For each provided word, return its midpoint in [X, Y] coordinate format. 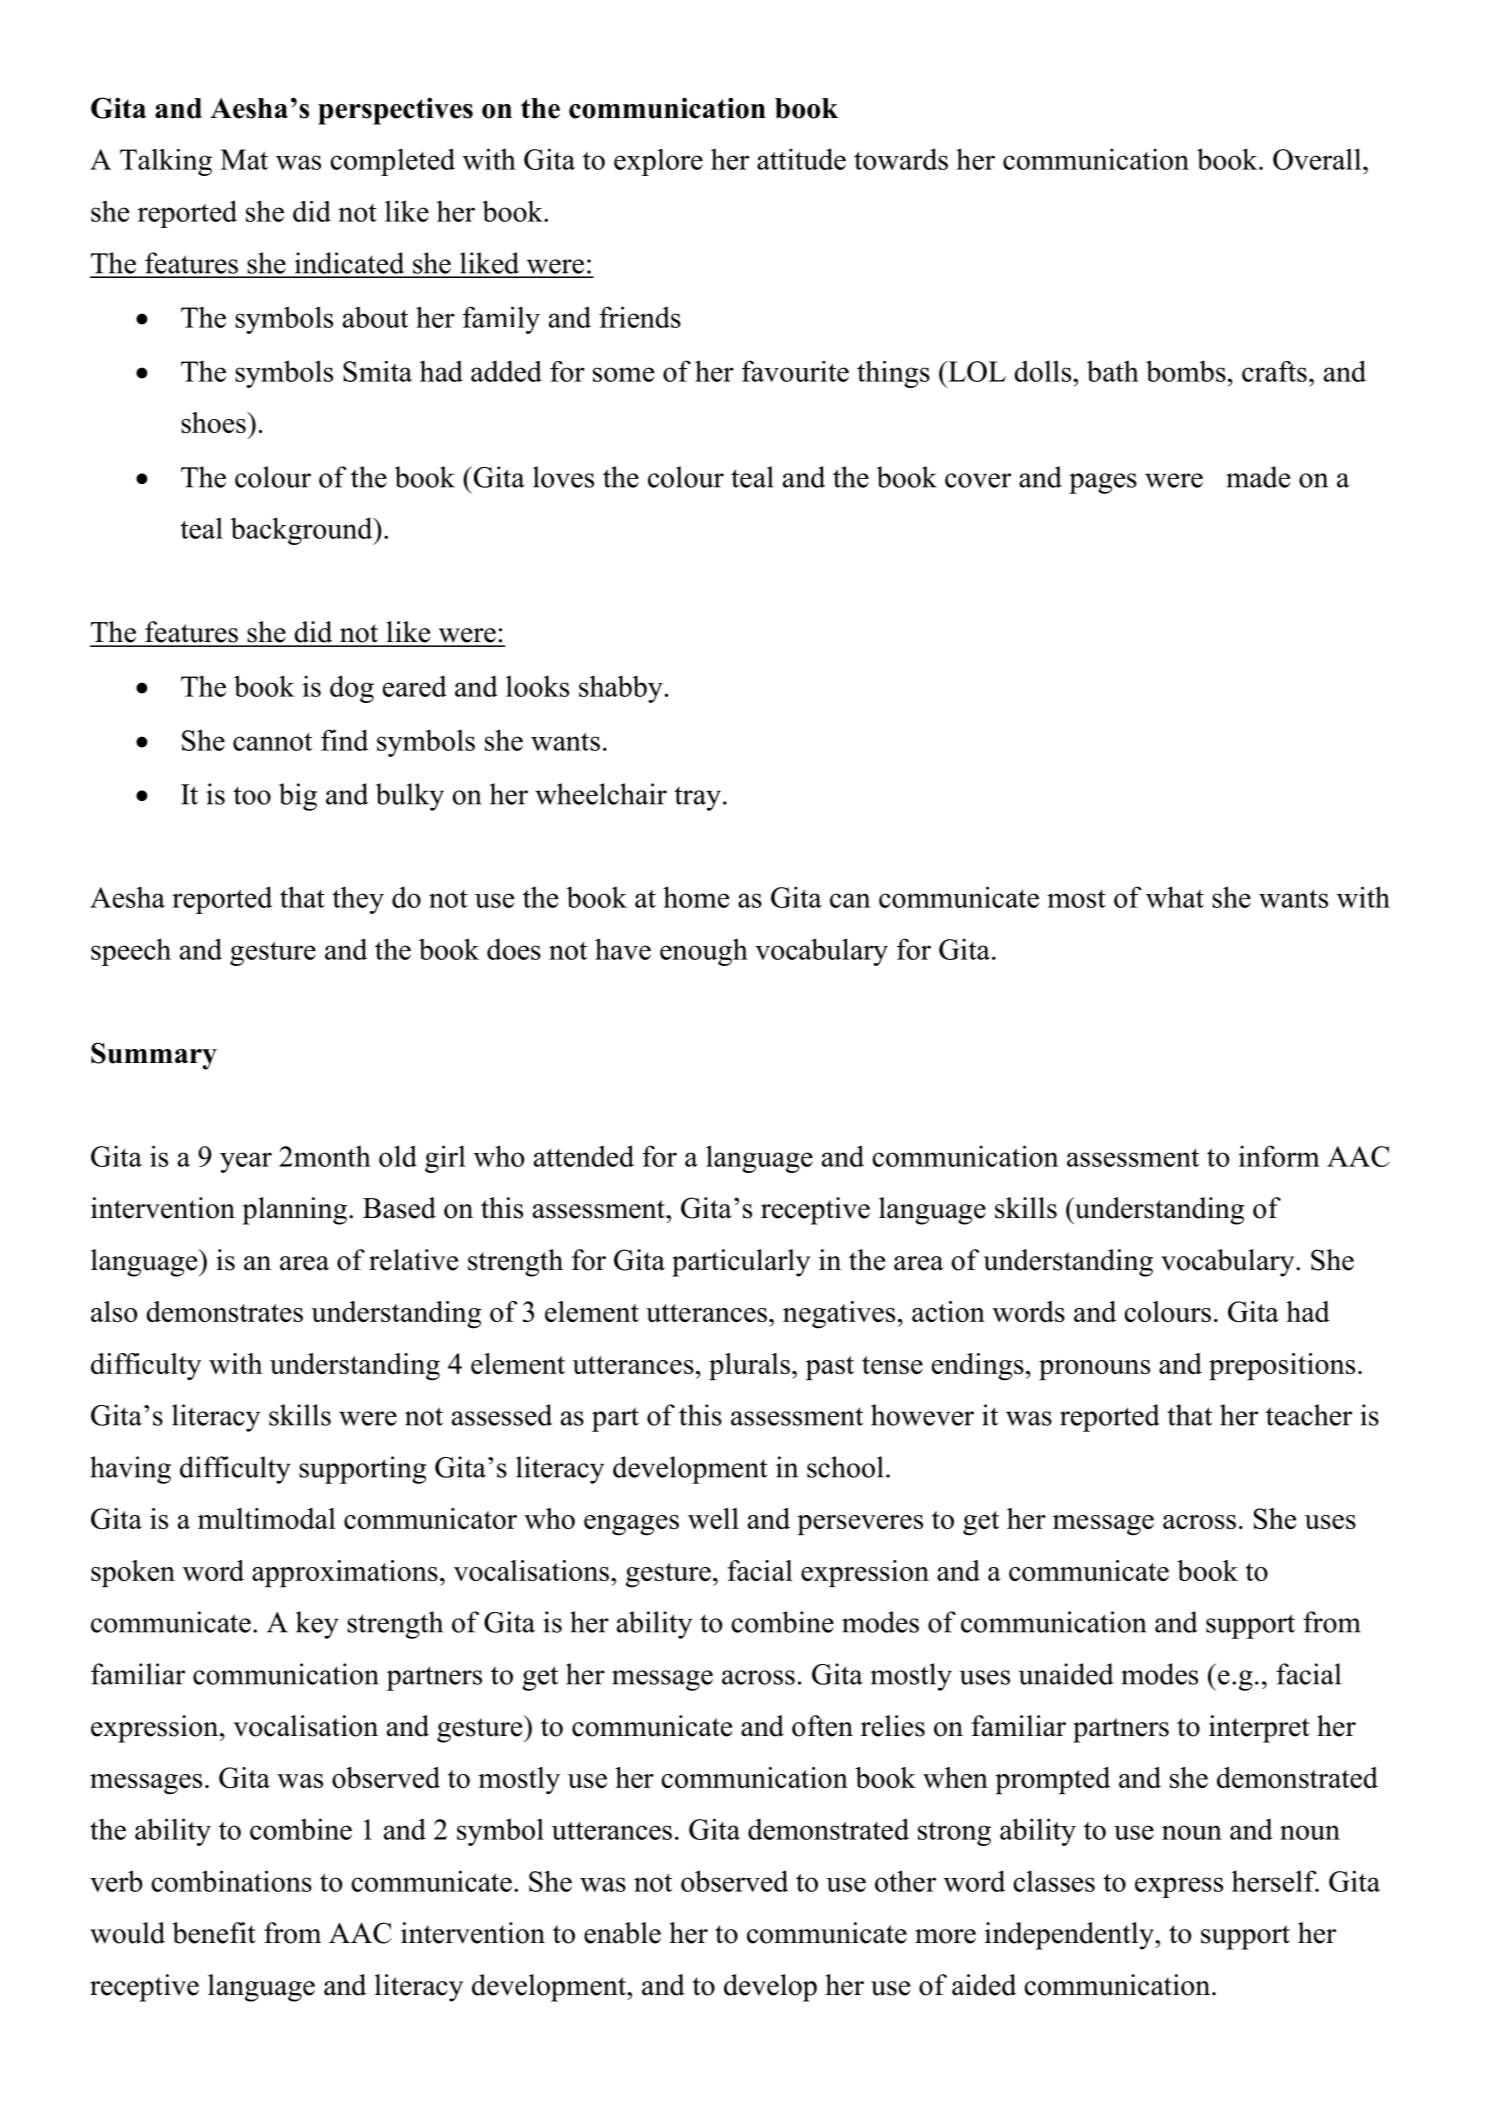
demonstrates [224, 1311]
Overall [1318, 159]
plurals [749, 1366]
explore [658, 162]
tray [697, 798]
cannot [272, 742]
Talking [166, 162]
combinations [231, 1881]
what [1175, 897]
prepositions [1282, 1366]
